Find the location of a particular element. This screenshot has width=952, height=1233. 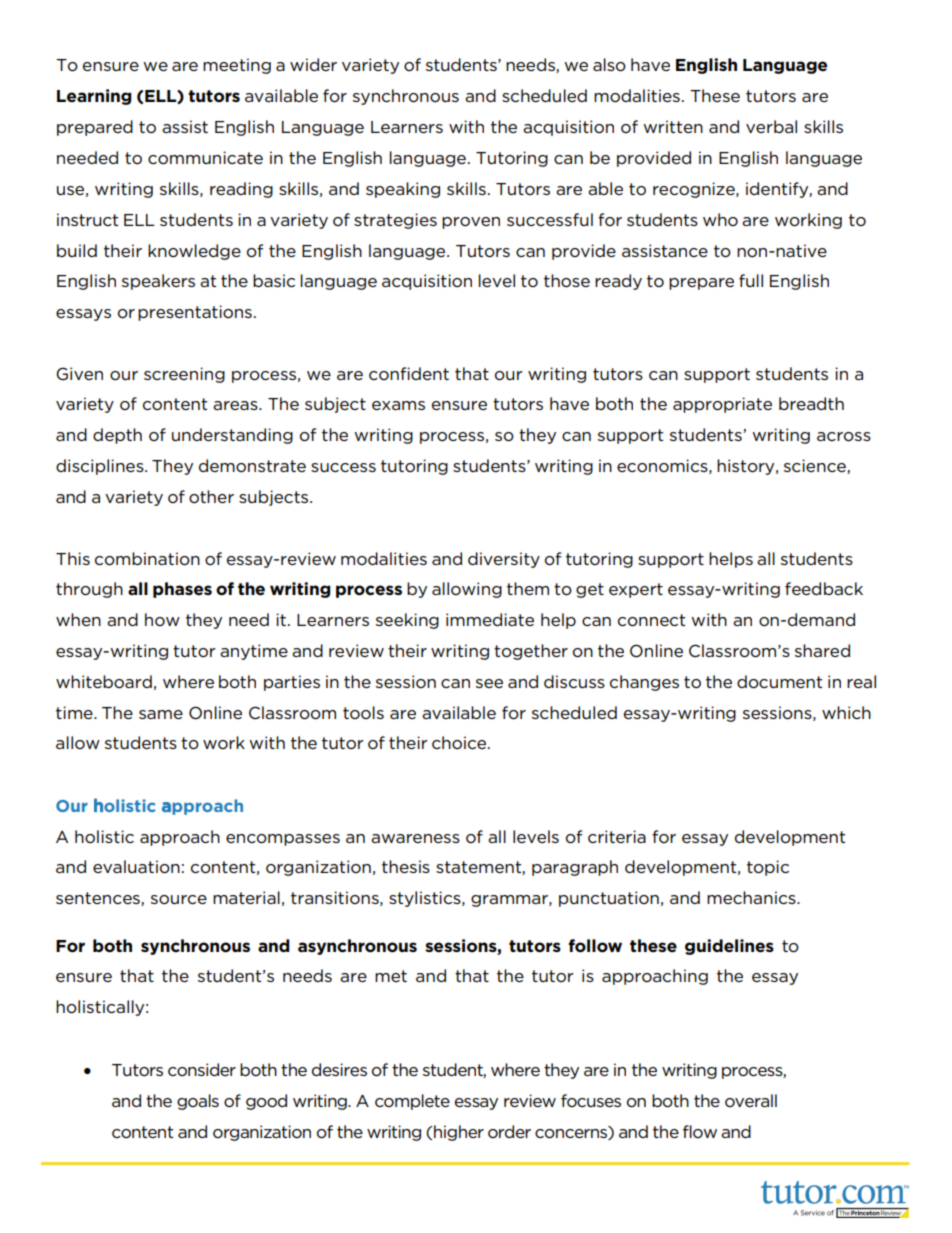

phases is located at coordinates (182, 590).
